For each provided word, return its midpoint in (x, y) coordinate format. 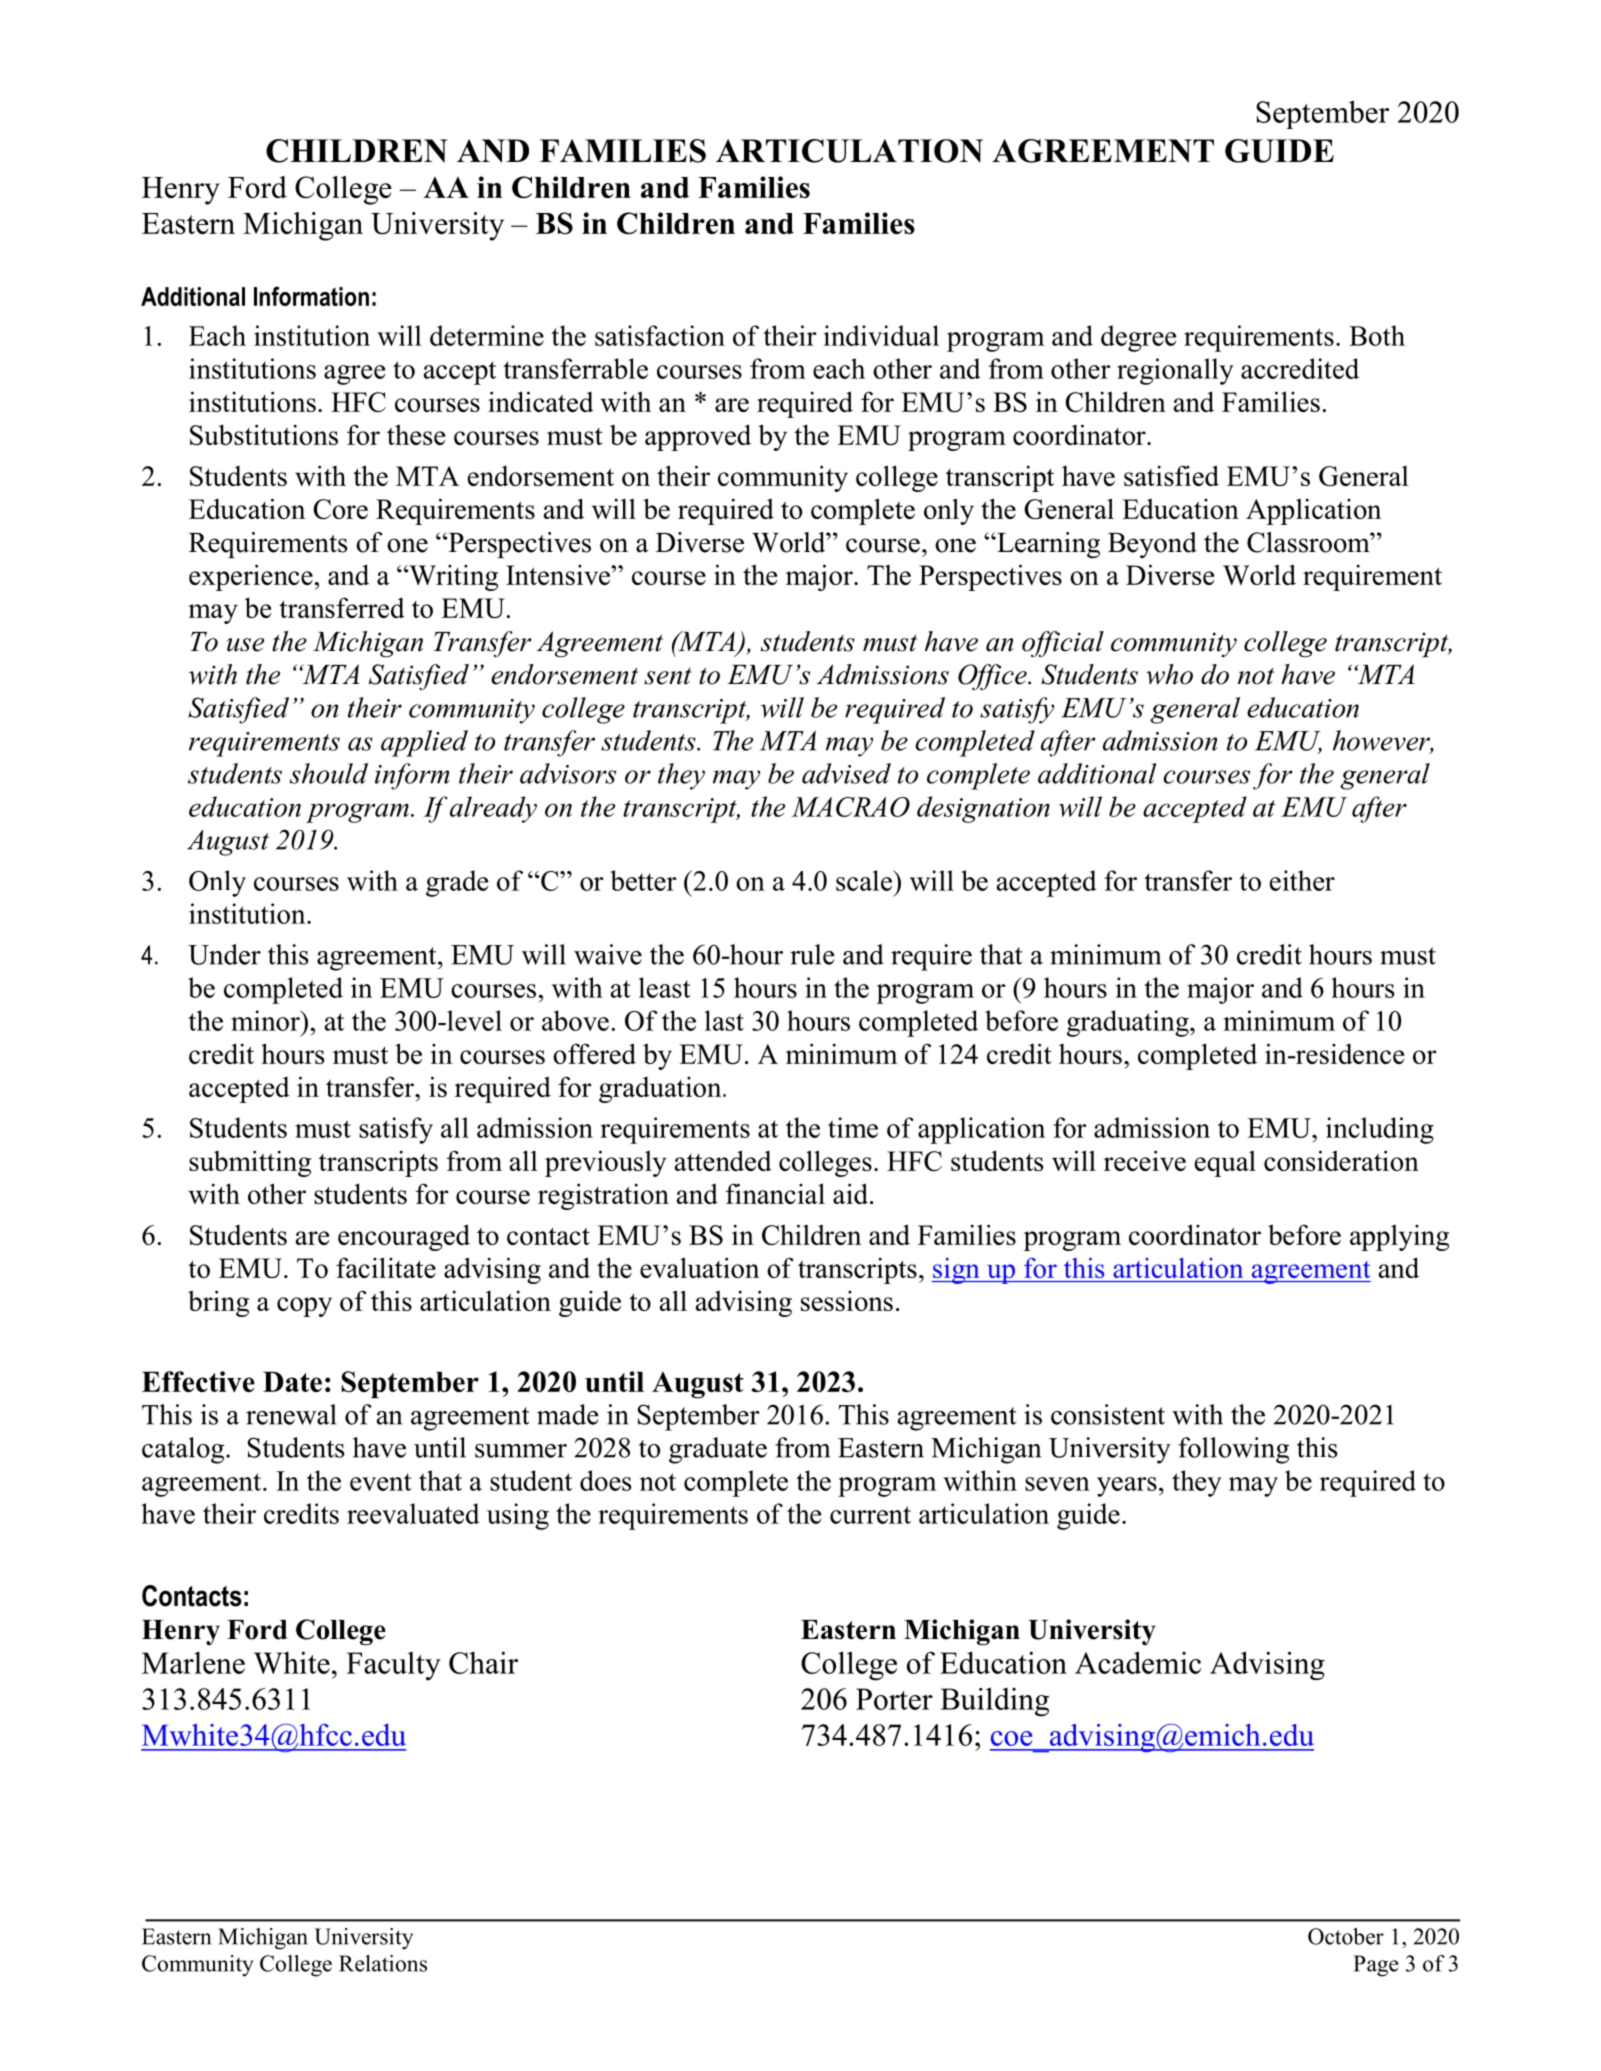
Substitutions (264, 434)
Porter (894, 1699)
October (1346, 1936)
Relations (383, 1963)
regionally (1175, 371)
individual (881, 335)
